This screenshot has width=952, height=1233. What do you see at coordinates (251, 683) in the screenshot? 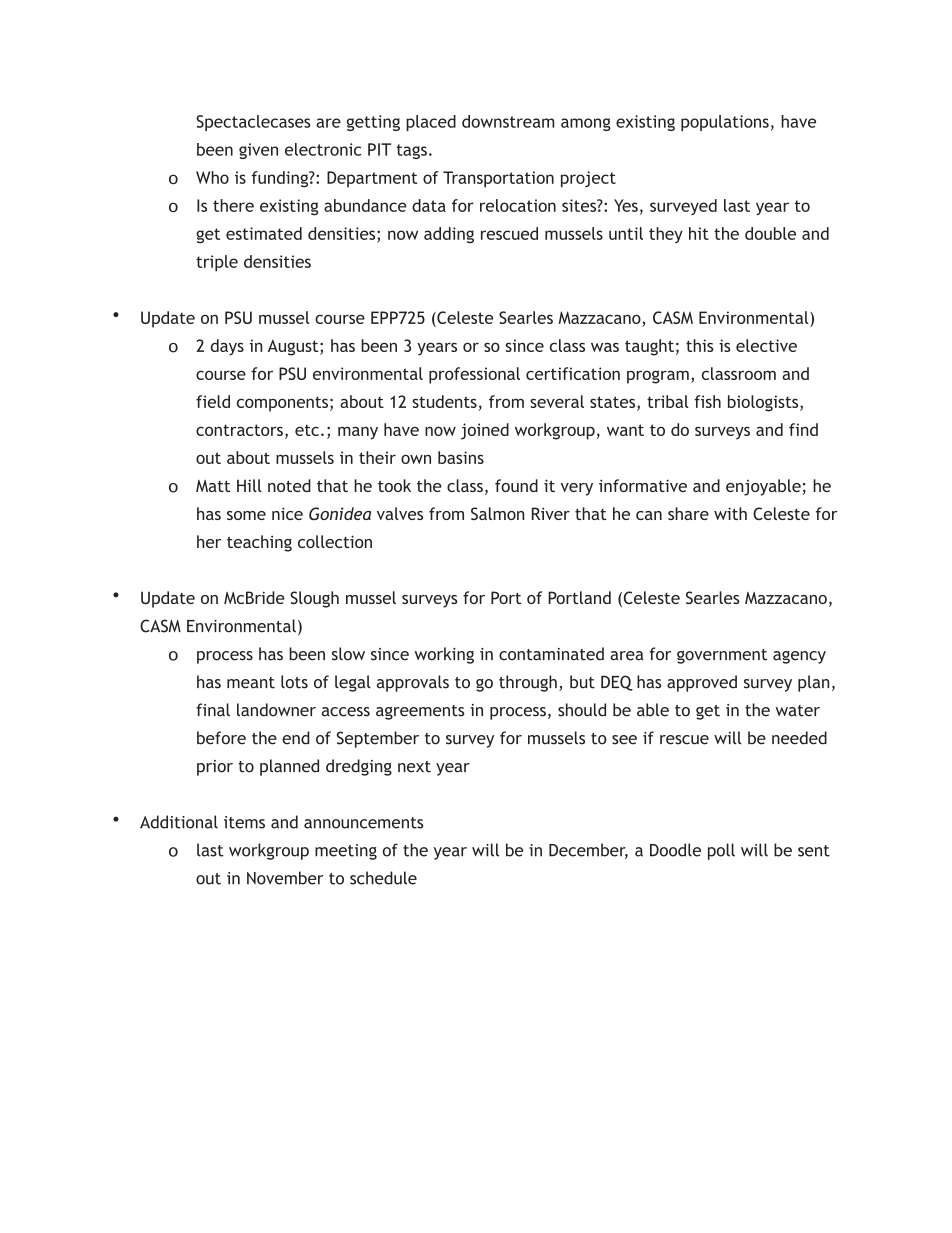
I see `meant` at bounding box center [251, 683].
